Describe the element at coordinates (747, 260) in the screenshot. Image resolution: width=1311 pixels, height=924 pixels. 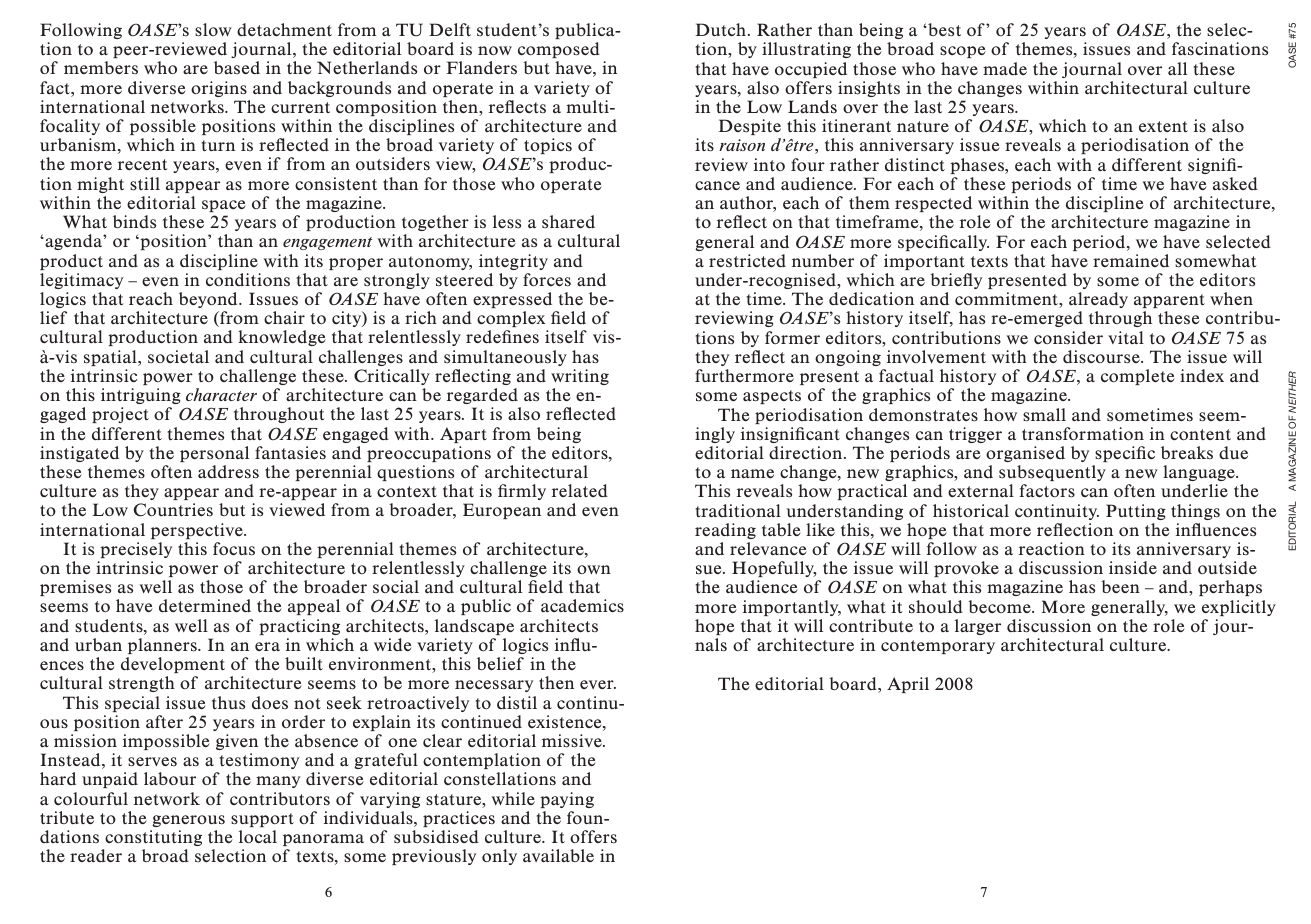
I see `restricted` at that location.
